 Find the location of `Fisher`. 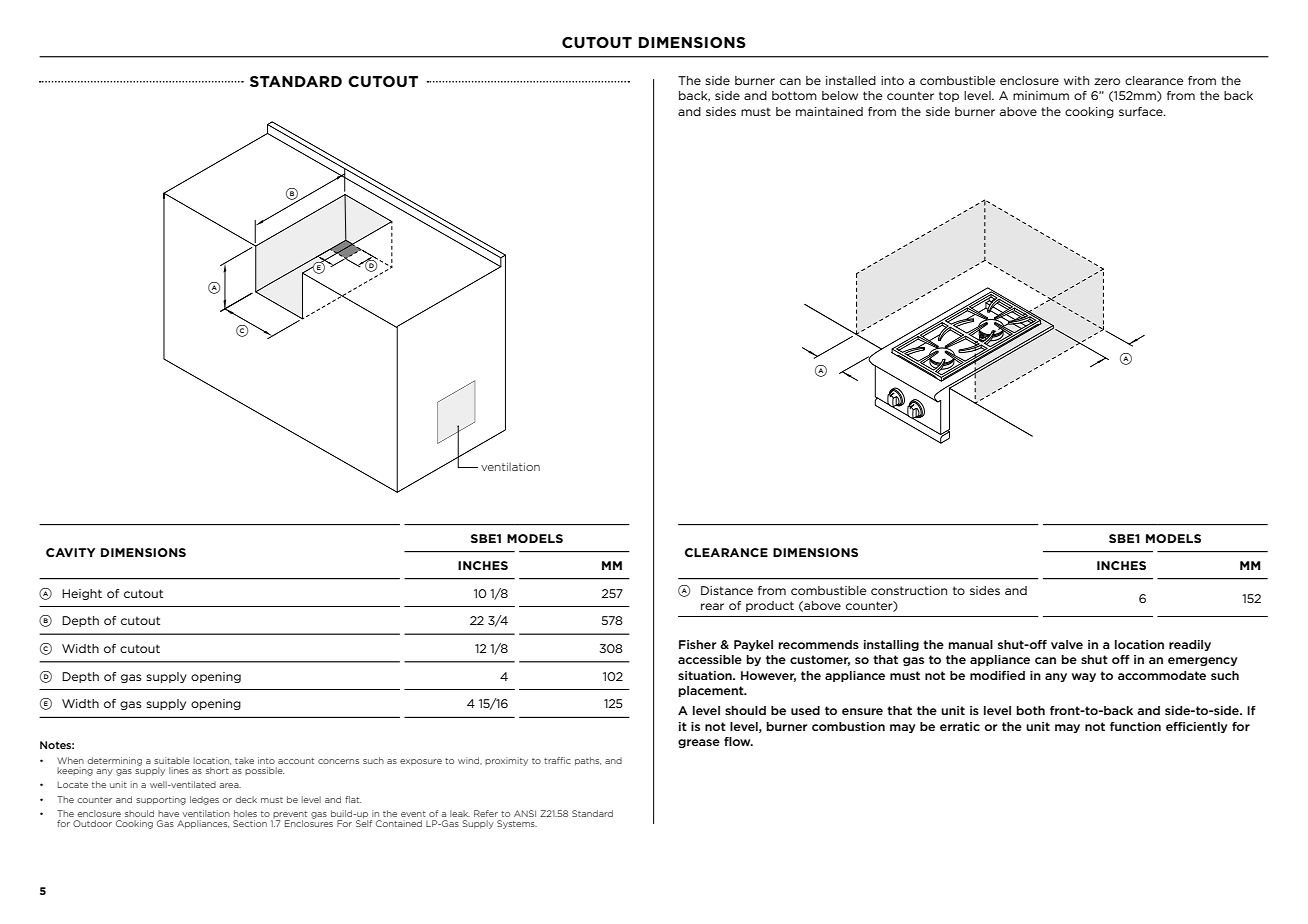

Fisher is located at coordinates (698, 644).
